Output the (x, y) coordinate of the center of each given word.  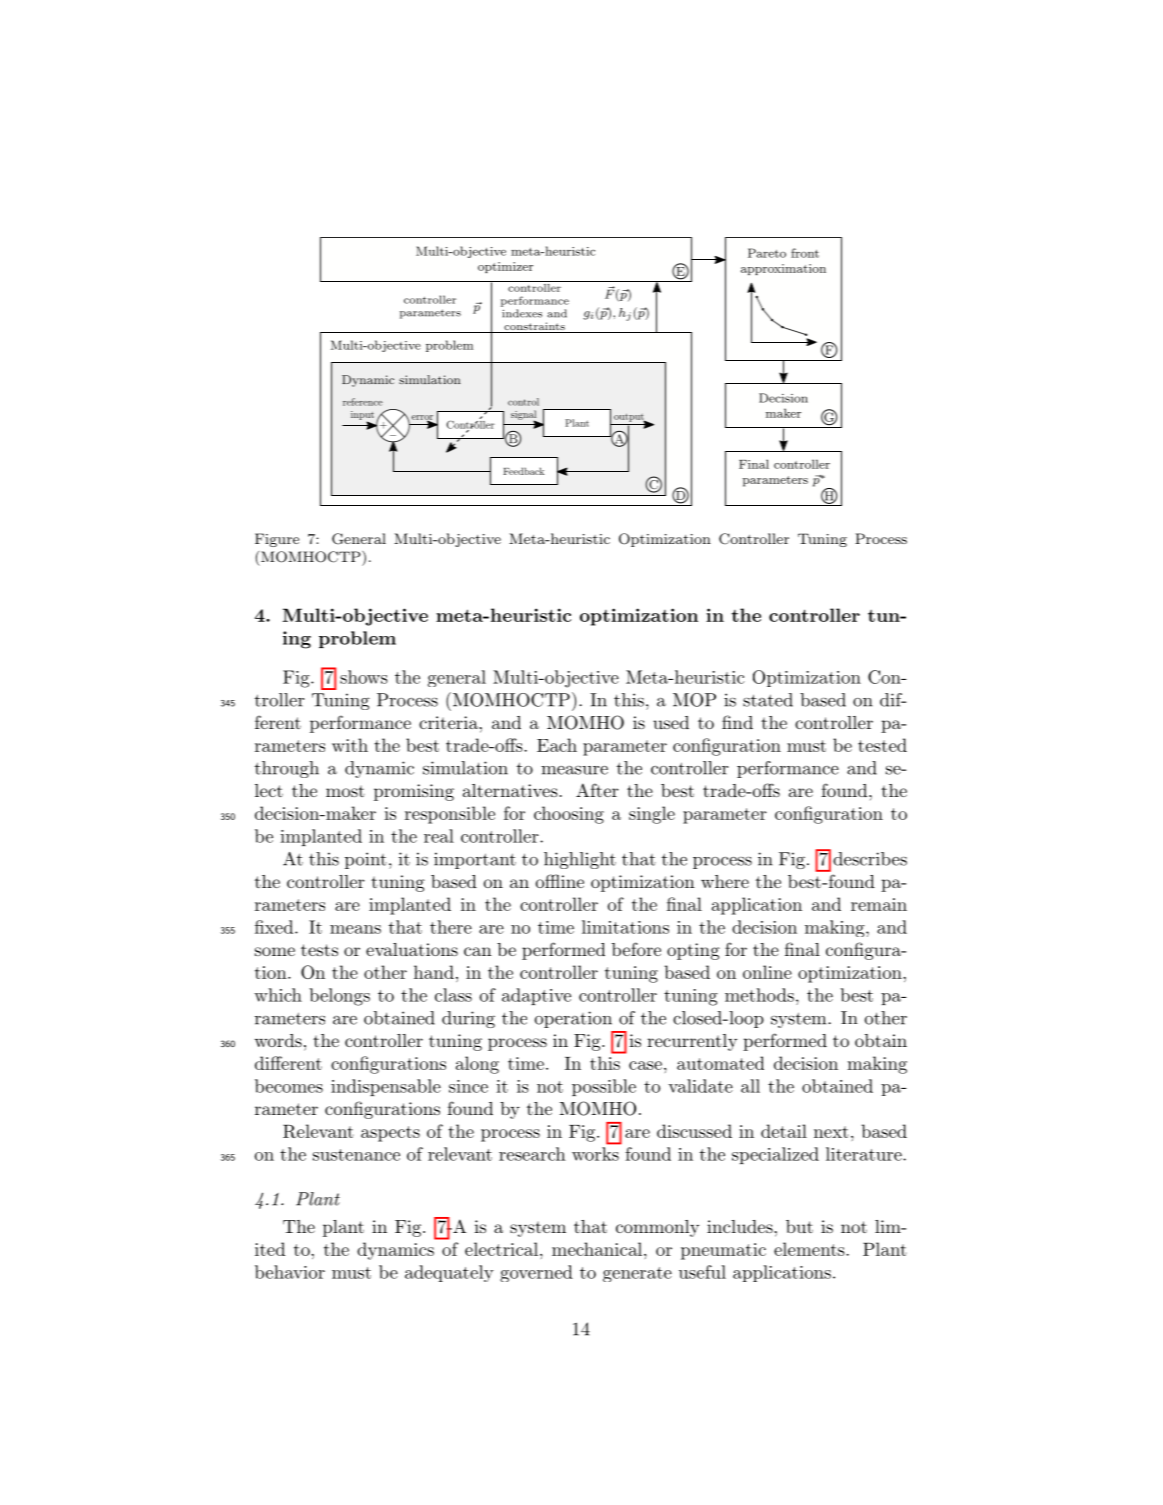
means (355, 929)
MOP (694, 700)
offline (560, 881)
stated (768, 700)
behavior (290, 1272)
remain (879, 904)
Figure (277, 540)
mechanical (597, 1249)
